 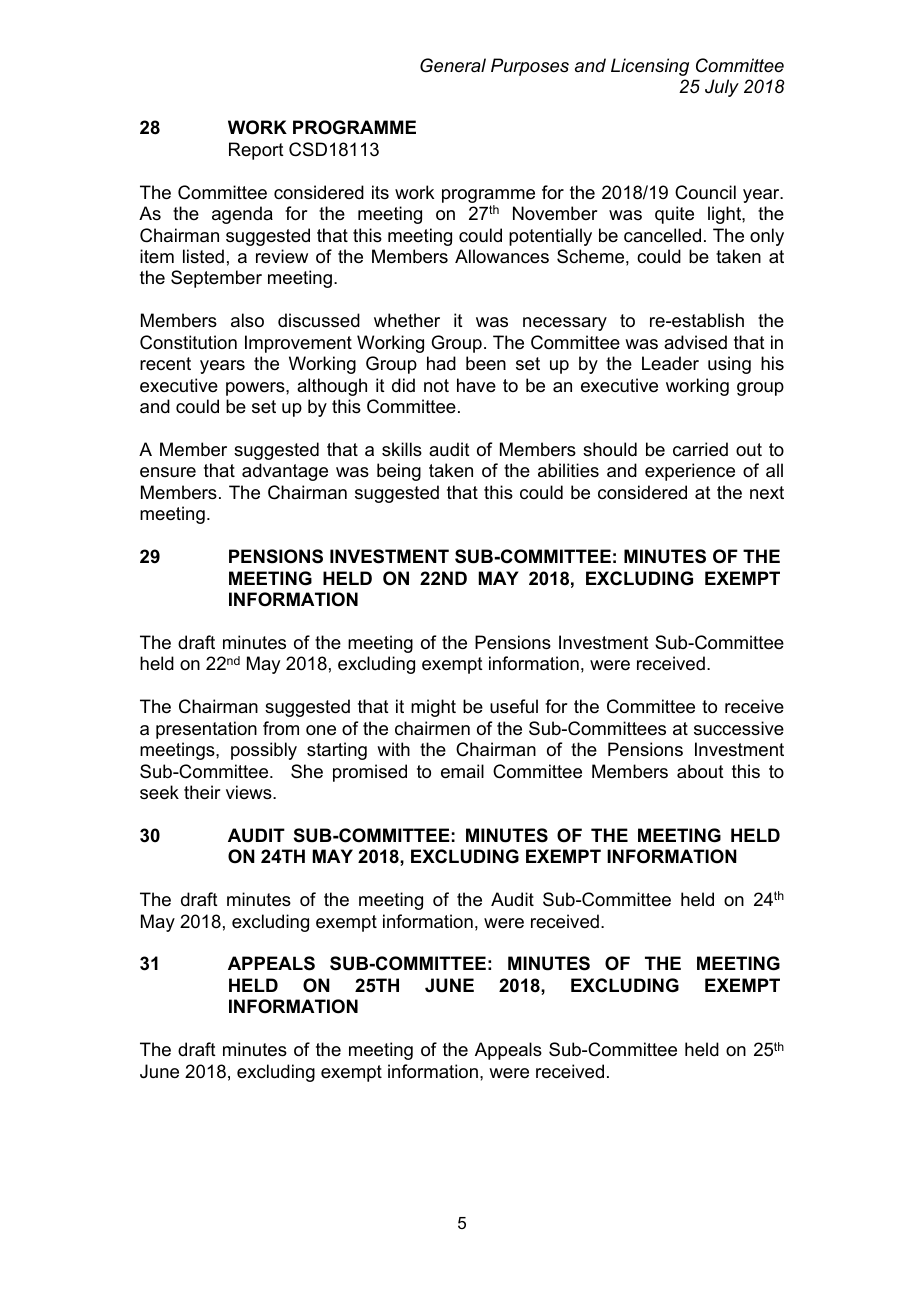 What do you see at coordinates (256, 389) in the screenshot?
I see `powers` at bounding box center [256, 389].
